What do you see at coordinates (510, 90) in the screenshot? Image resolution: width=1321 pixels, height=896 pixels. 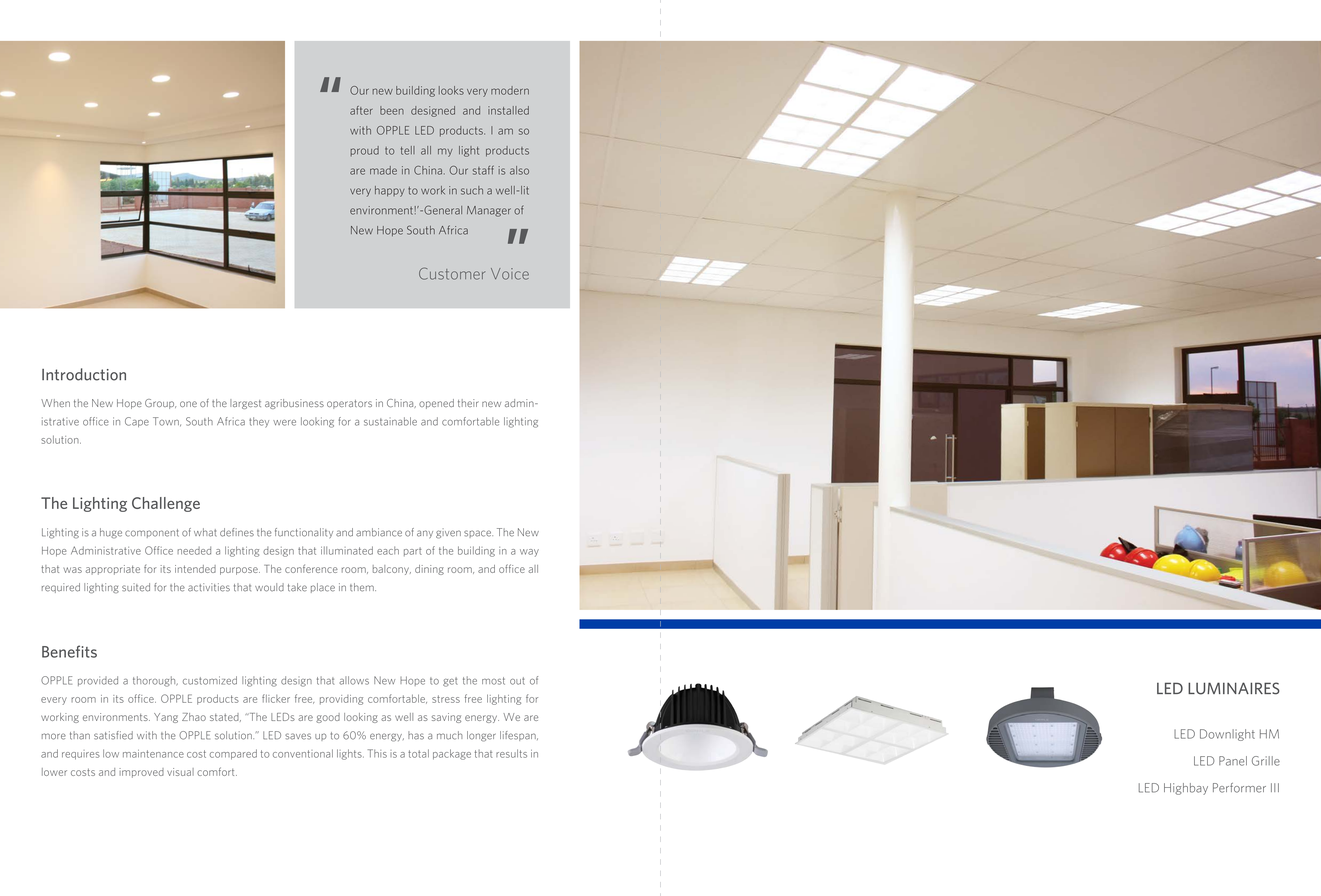 I see `modern` at bounding box center [510, 90].
